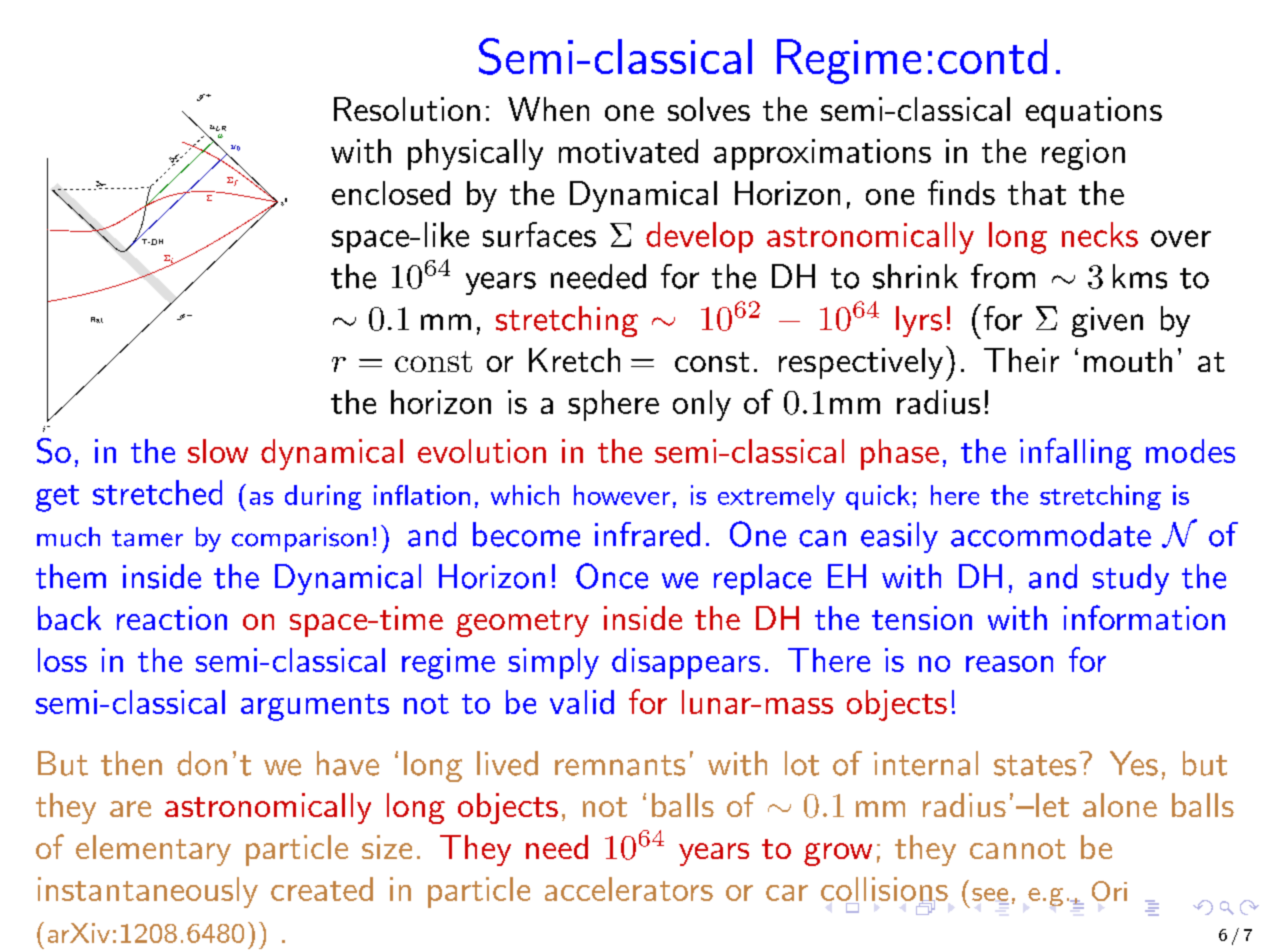 This document has width=1271, height=952. I want to click on accelerators, so click(629, 889).
